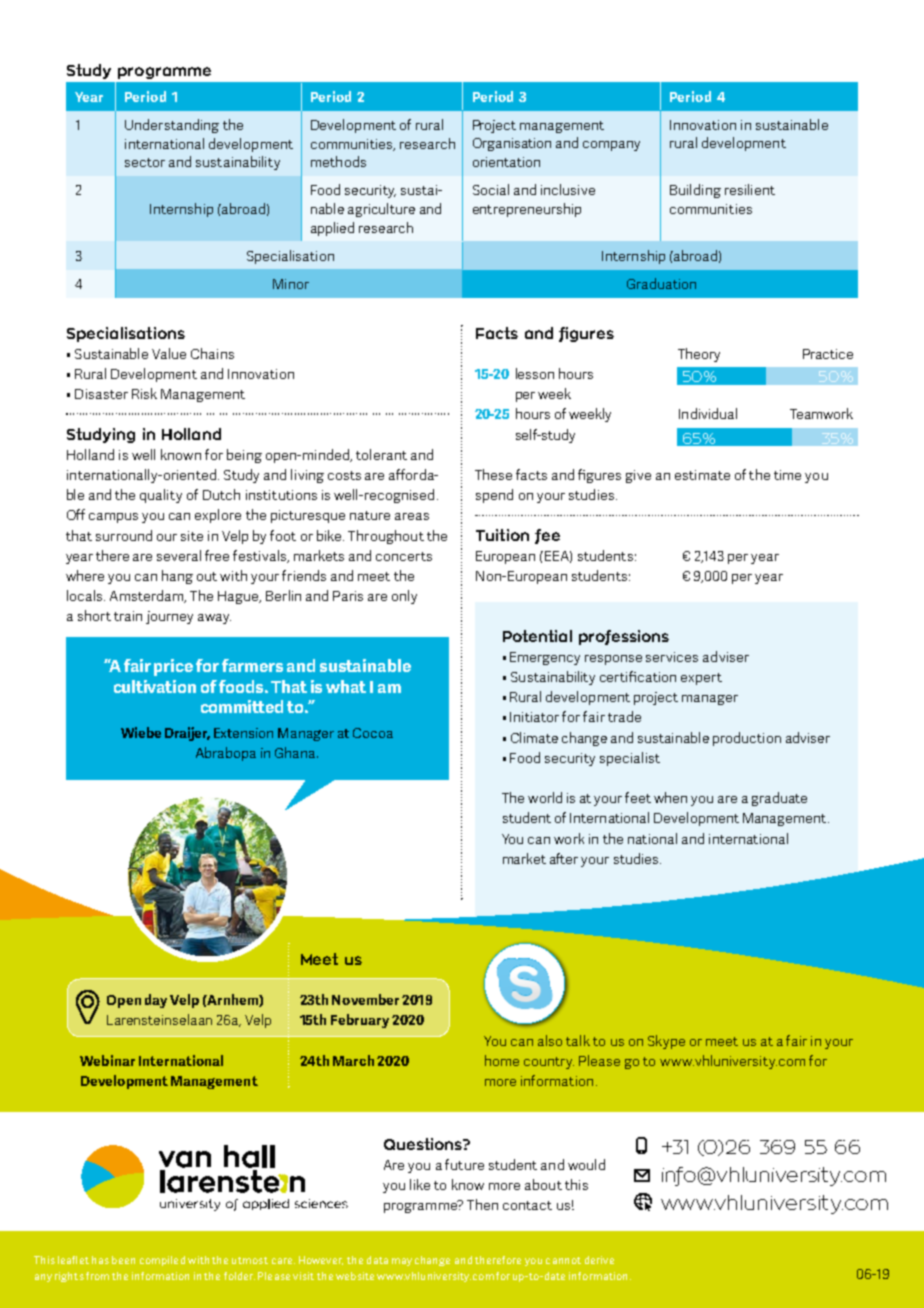 This image has width=924, height=1308. I want to click on compiled, so click(162, 1261).
